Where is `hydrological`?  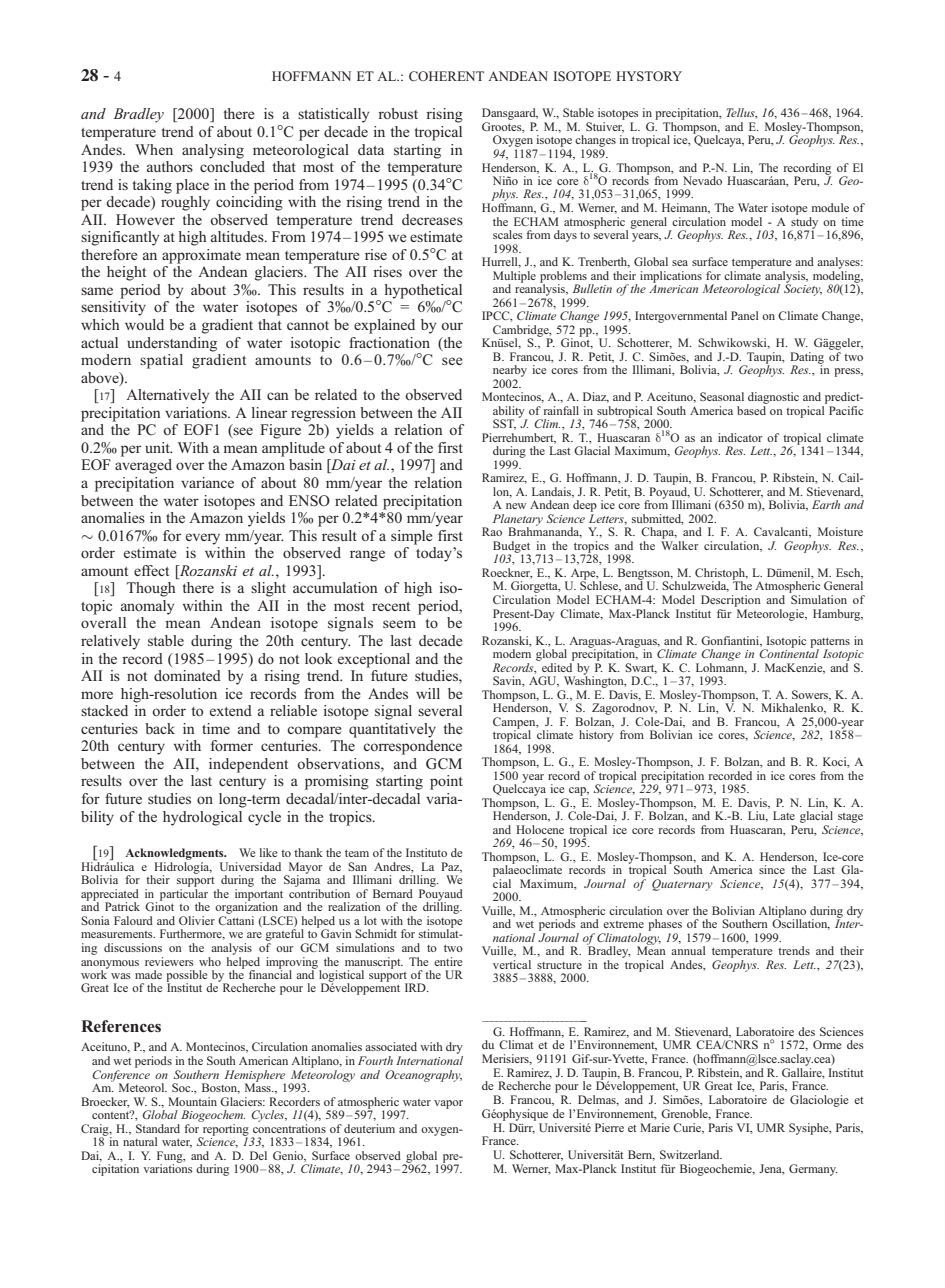
hydrological is located at coordinates (202, 818).
